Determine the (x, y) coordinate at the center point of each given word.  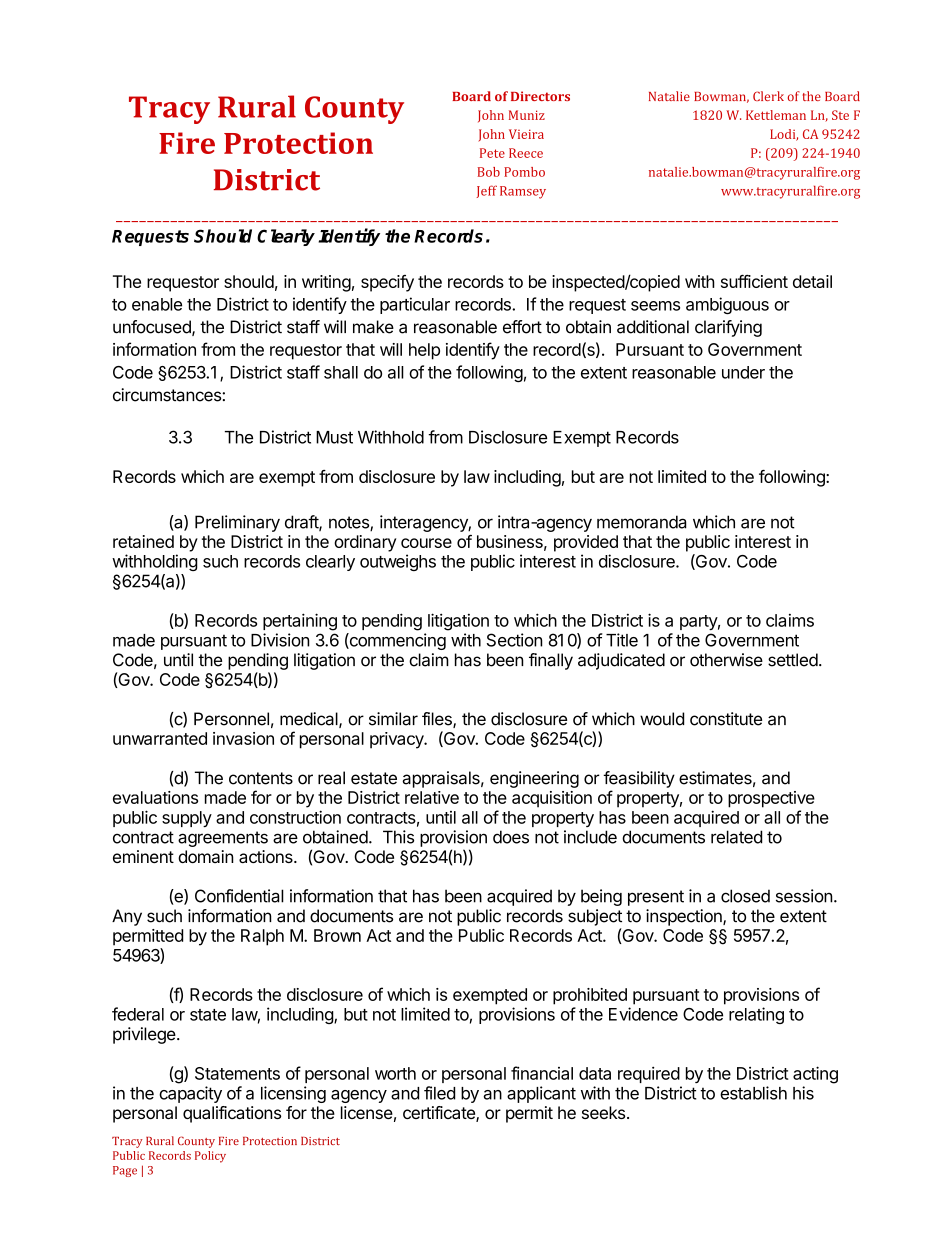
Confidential (239, 896)
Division (280, 640)
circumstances (168, 395)
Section (515, 640)
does (511, 837)
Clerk (768, 96)
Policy (210, 1157)
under (743, 372)
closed (745, 896)
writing (326, 283)
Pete (492, 153)
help (424, 351)
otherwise (726, 660)
